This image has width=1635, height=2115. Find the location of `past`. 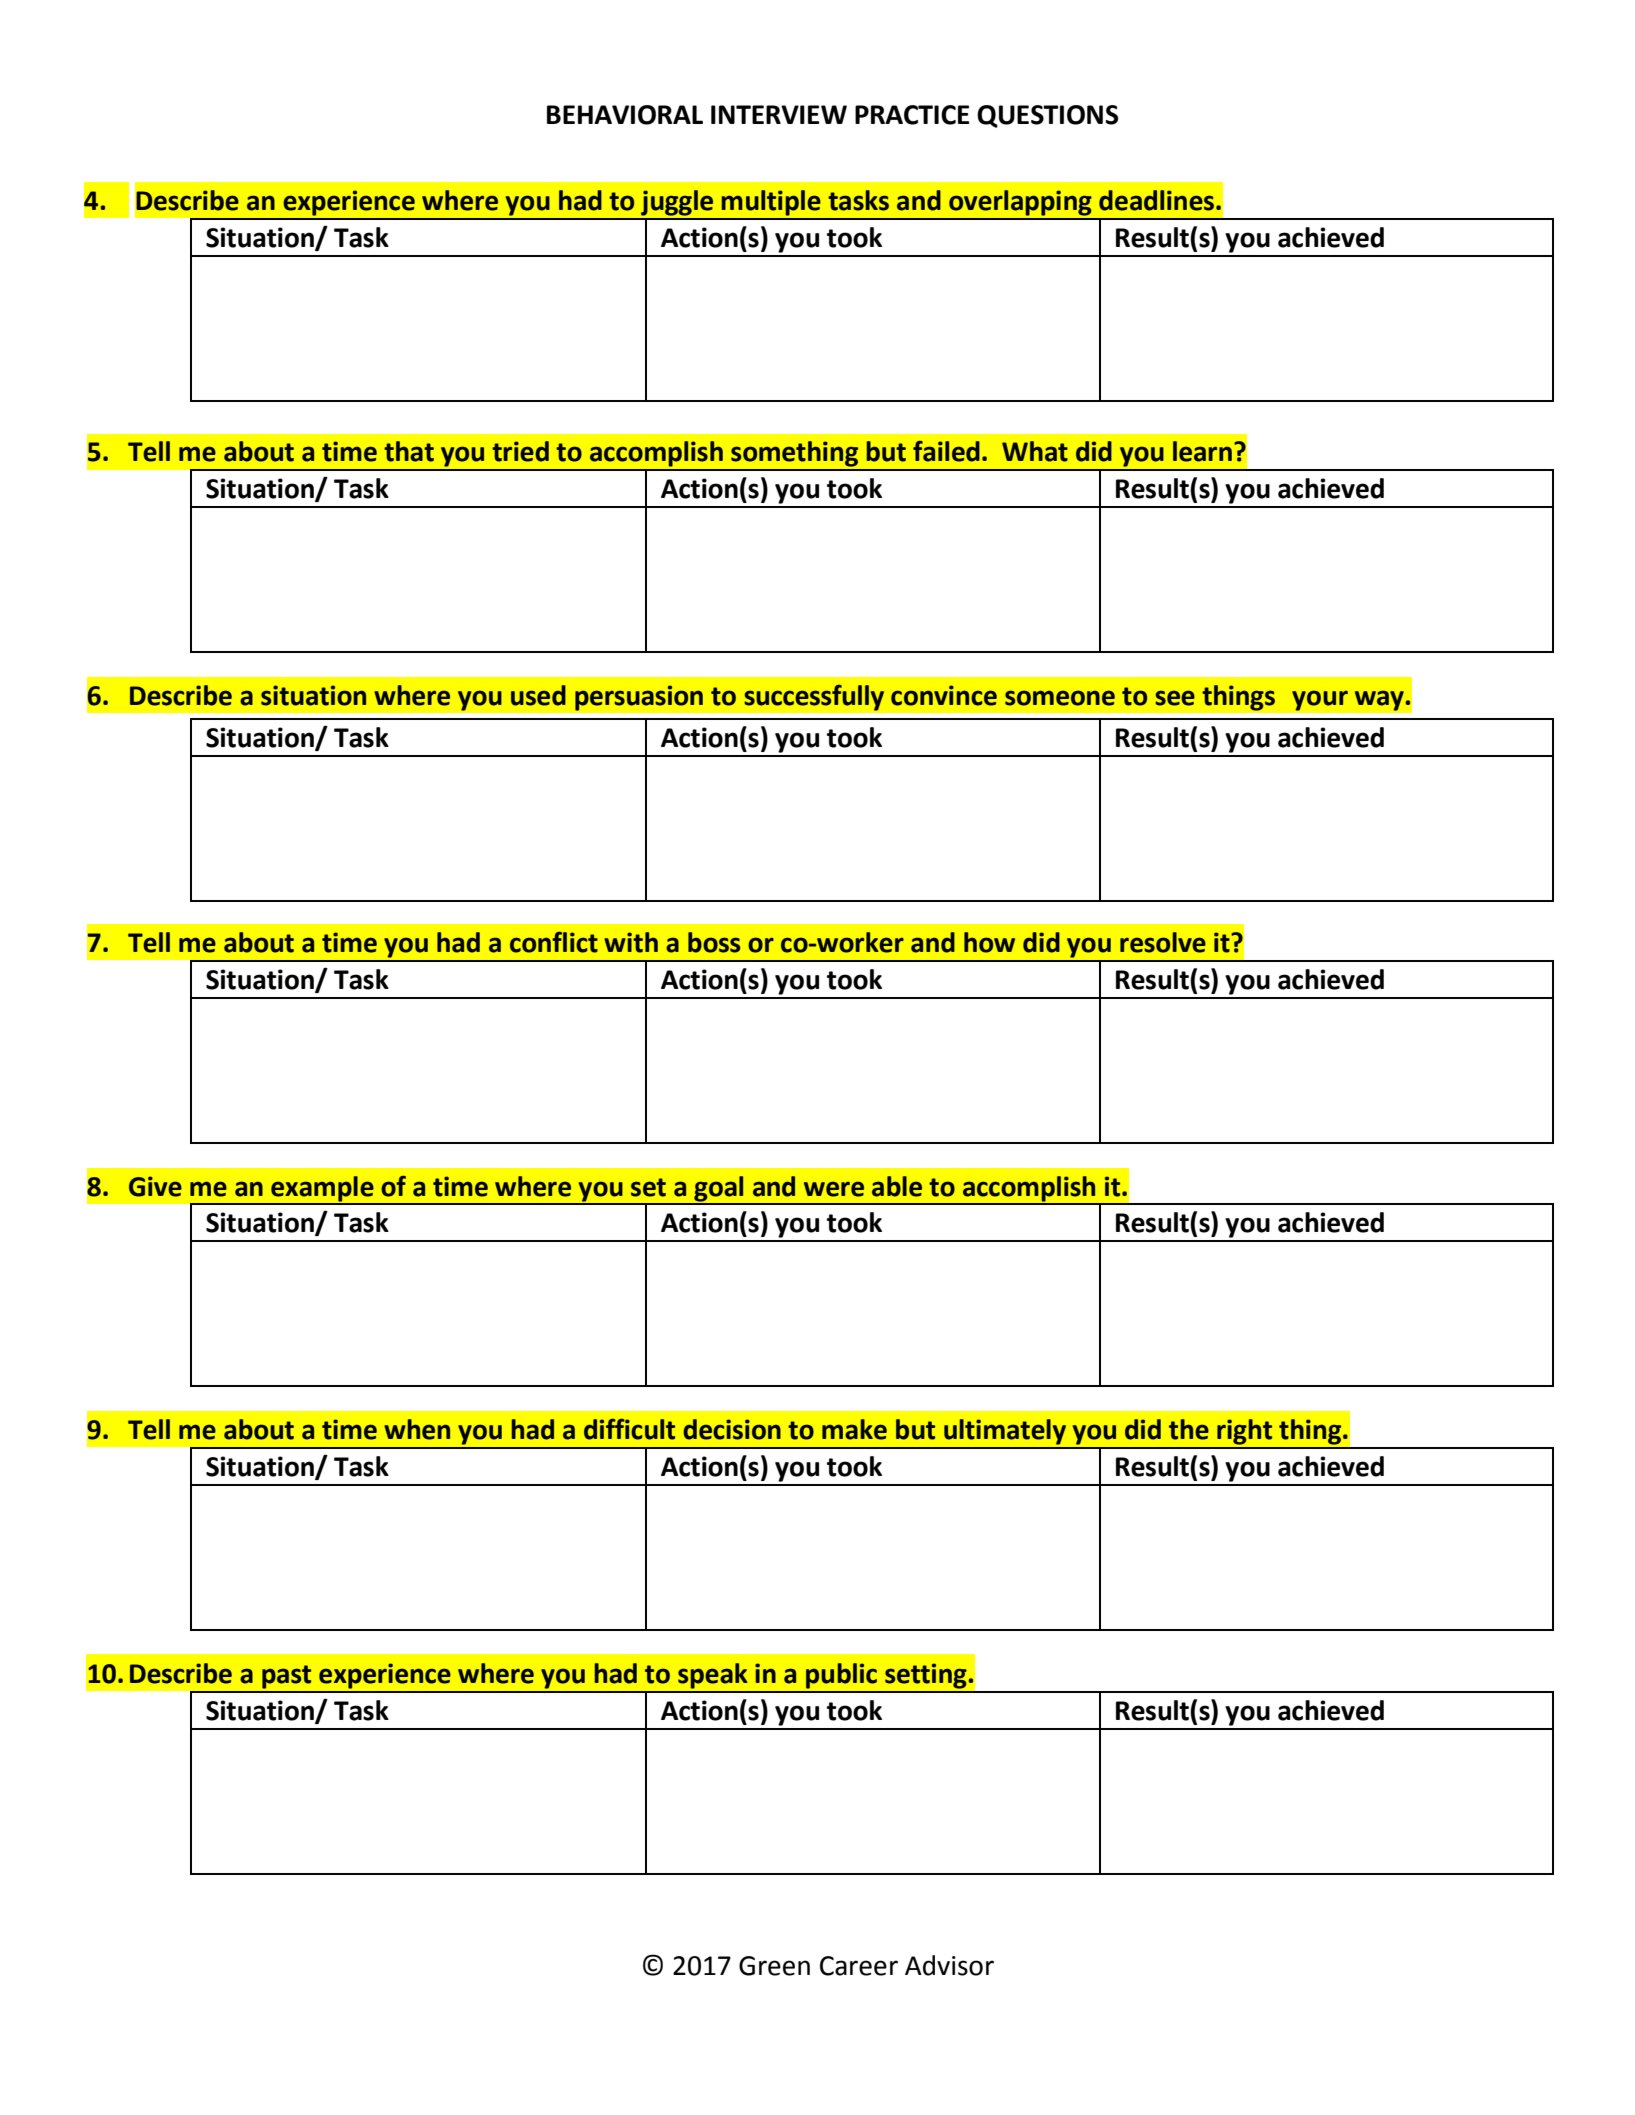

past is located at coordinates (286, 1677).
